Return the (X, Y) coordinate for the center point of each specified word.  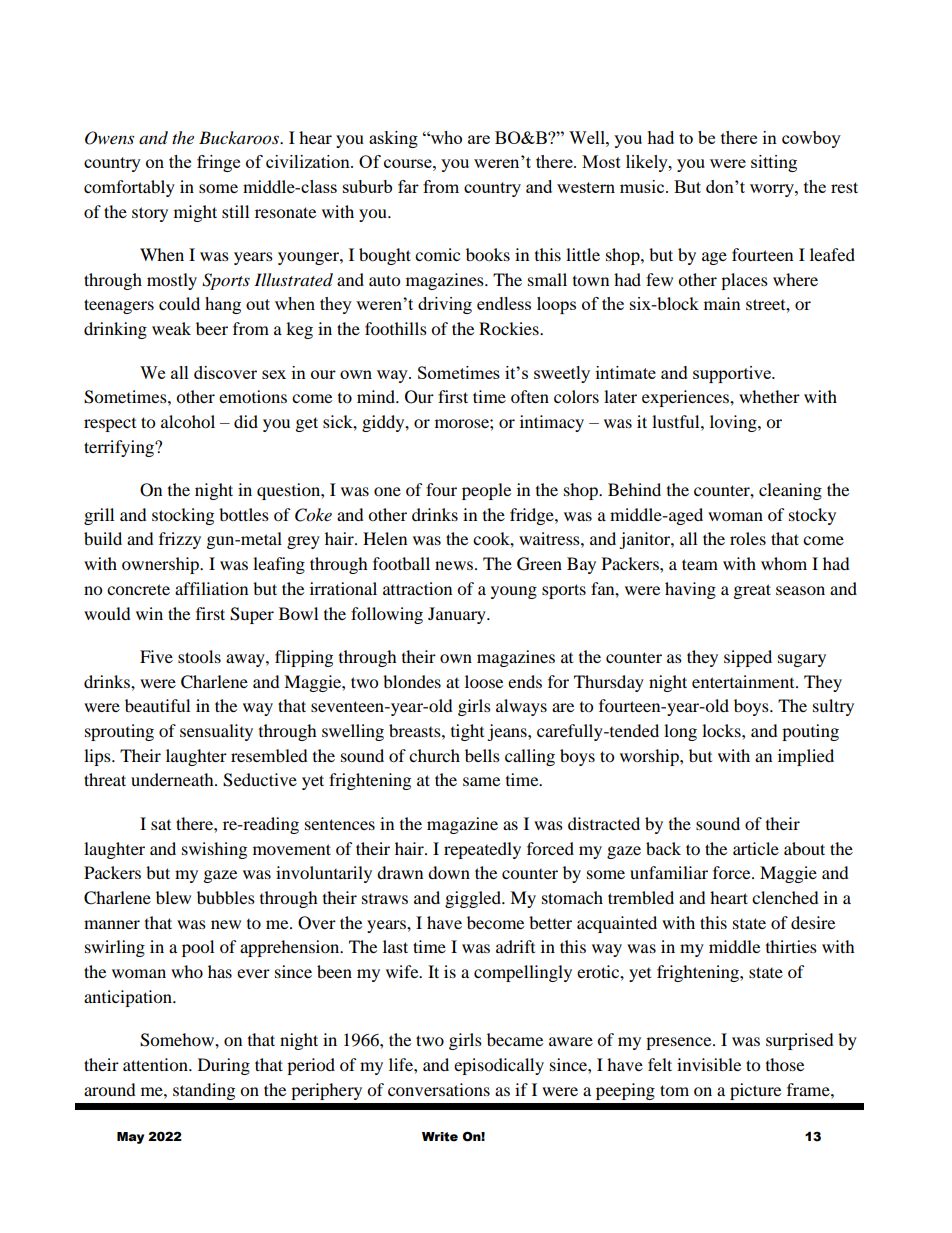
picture (755, 1091)
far (408, 186)
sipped (748, 658)
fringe (218, 163)
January (458, 615)
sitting (774, 163)
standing (204, 1091)
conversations (439, 1089)
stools (199, 656)
